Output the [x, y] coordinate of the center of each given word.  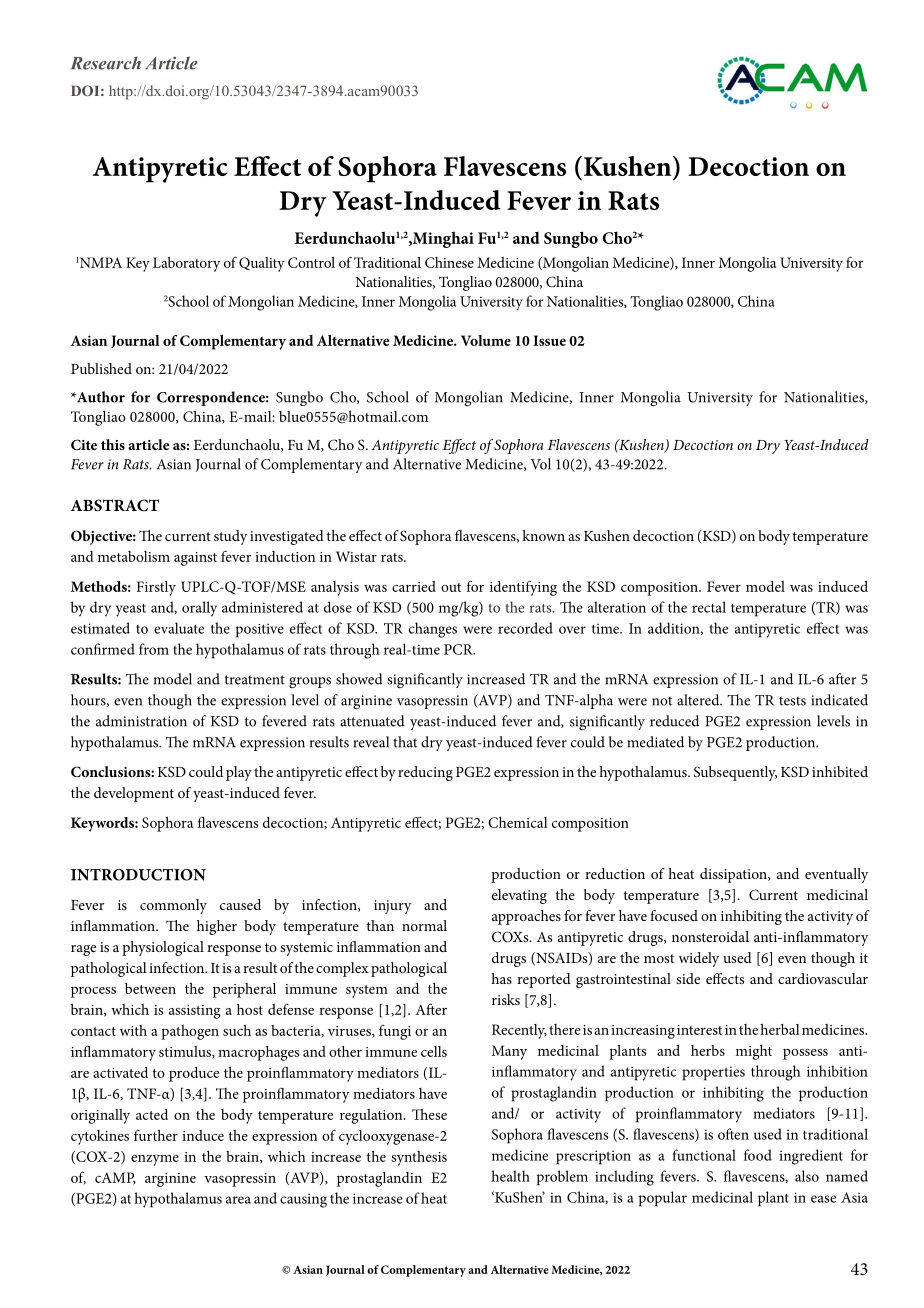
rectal [709, 607]
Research [106, 63]
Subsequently [735, 773]
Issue [549, 340]
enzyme [155, 1160]
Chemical [517, 822]
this [113, 444]
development [134, 794]
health [510, 1176]
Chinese [449, 262]
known [543, 535]
